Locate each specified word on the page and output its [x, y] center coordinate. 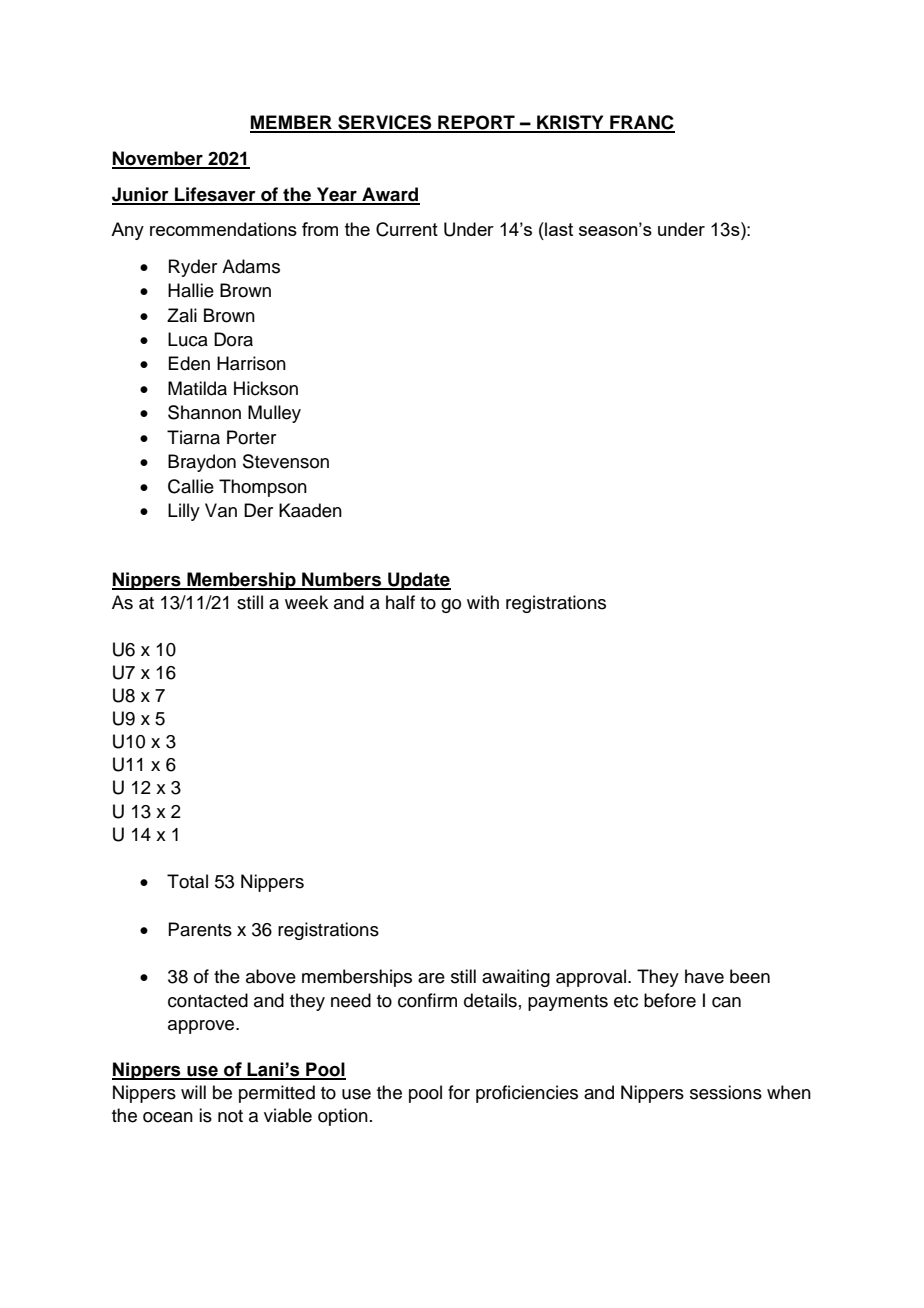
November [158, 159]
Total [187, 881]
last [558, 229]
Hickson [266, 388]
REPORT [476, 123]
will [193, 1092]
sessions [726, 1092]
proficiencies [527, 1094]
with [483, 602]
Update [418, 581]
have [704, 976]
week [306, 602]
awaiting [516, 978]
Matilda [197, 388]
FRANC [641, 123]
